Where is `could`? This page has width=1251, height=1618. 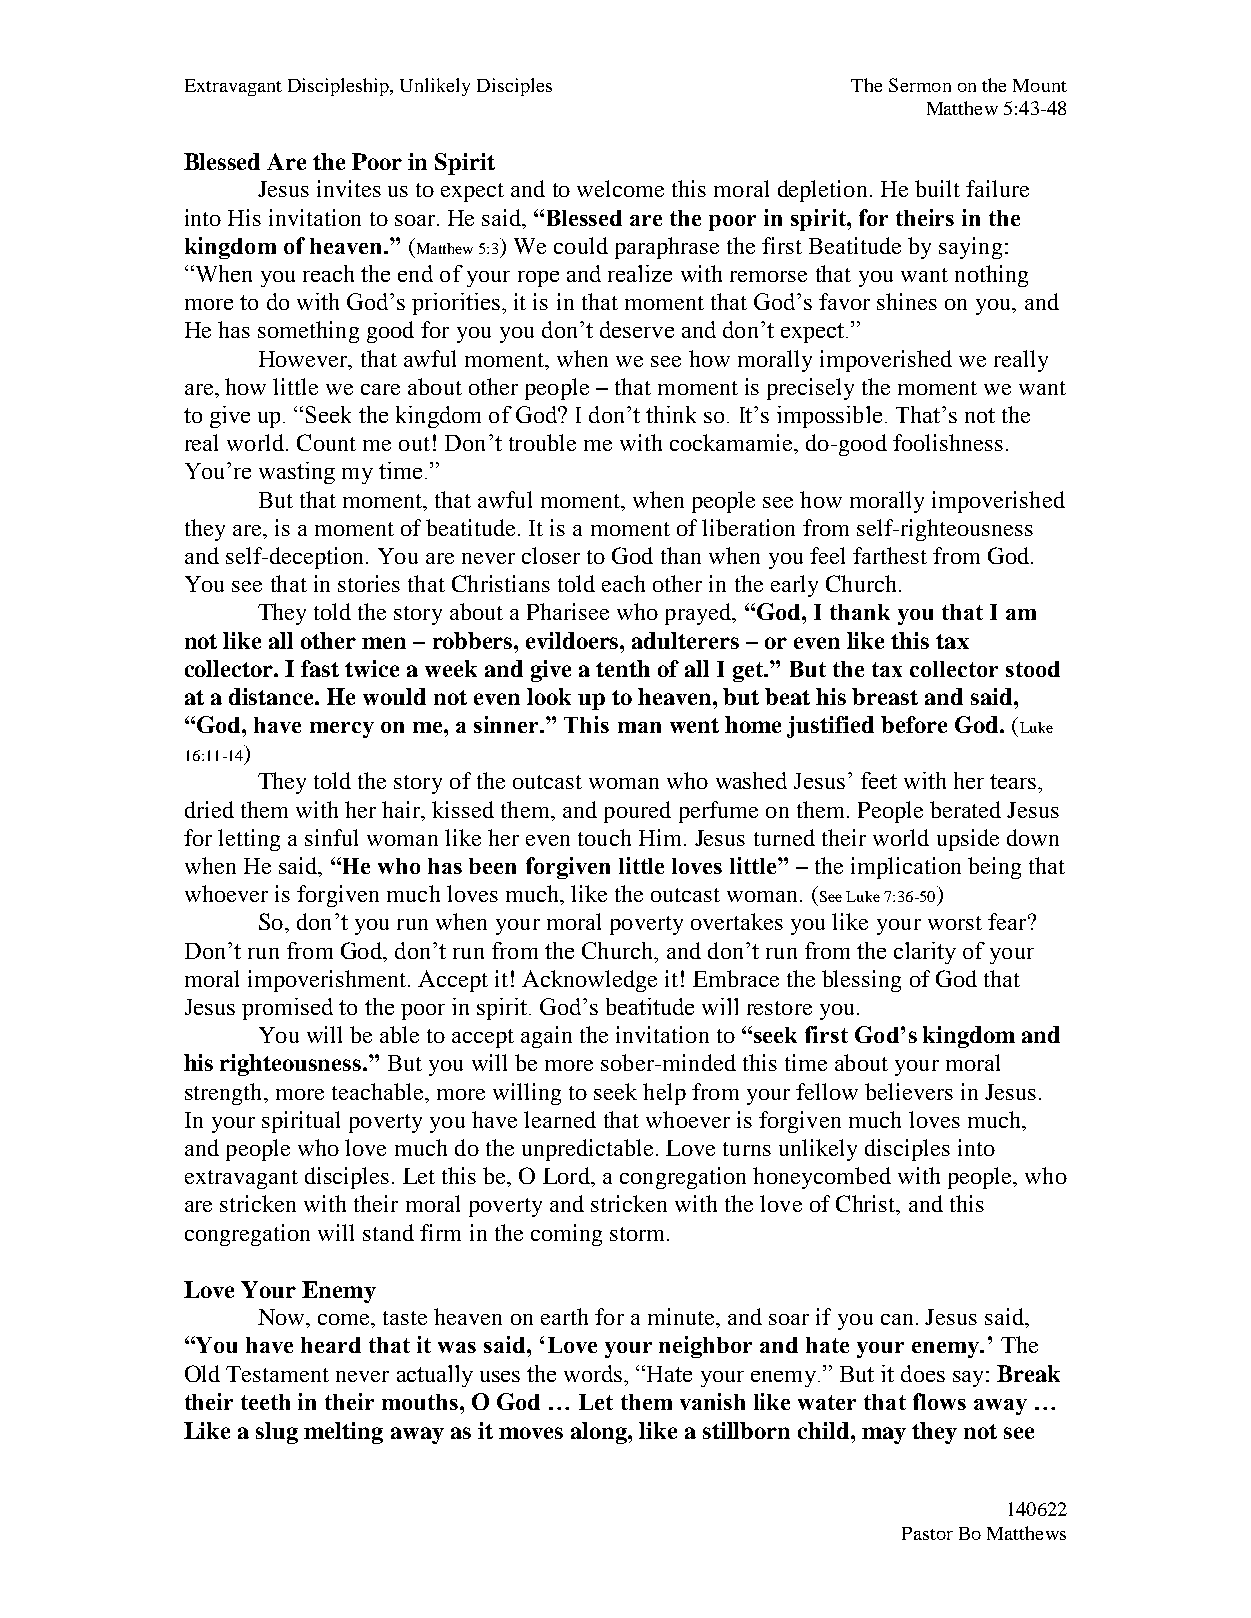 could is located at coordinates (581, 245).
